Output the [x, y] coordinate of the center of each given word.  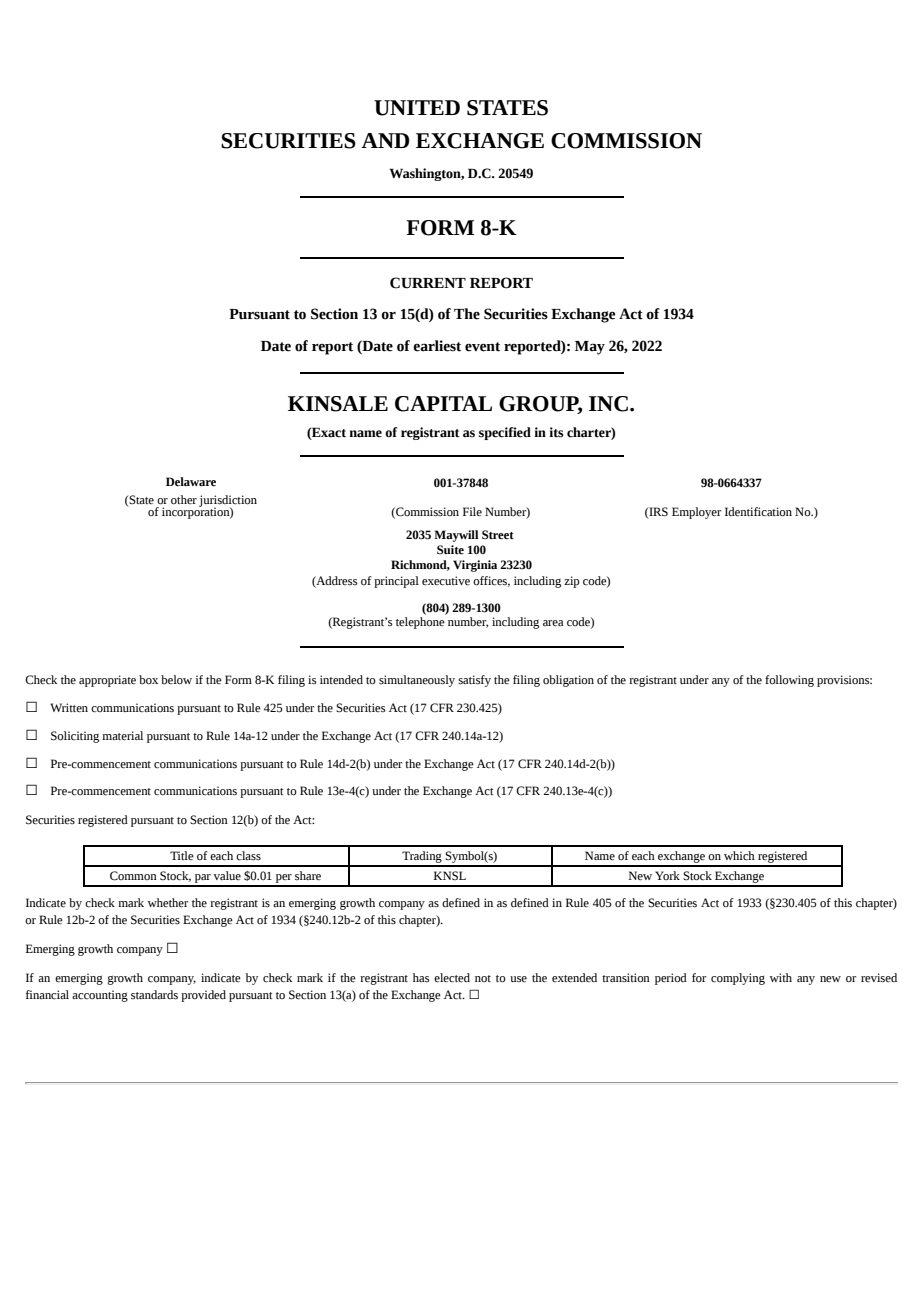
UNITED [417, 108]
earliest [437, 346]
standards [154, 995]
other [184, 499]
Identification [758, 512]
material [122, 736]
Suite [450, 550]
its [556, 432]
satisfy [474, 681]
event [482, 347]
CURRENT [428, 283]
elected [452, 978]
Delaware [191, 481]
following [789, 681]
